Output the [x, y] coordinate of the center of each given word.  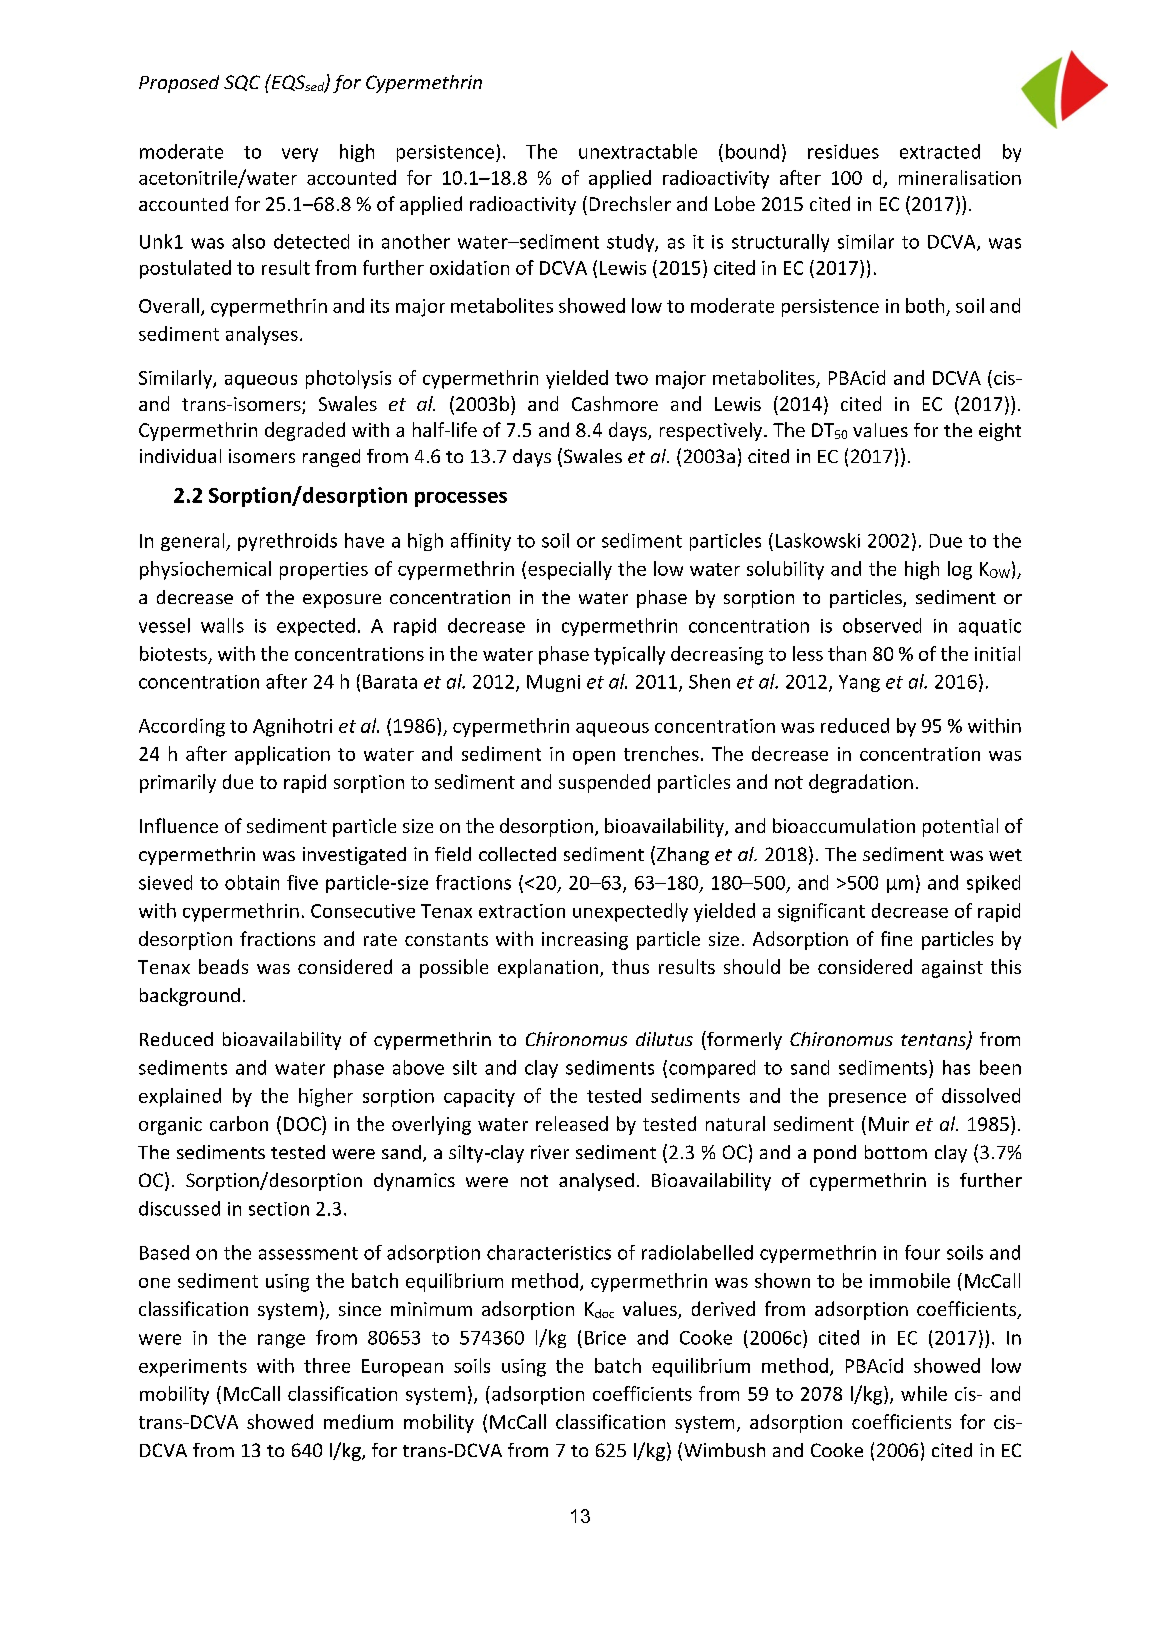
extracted [940, 151]
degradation [861, 783]
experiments [193, 1368]
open [594, 758]
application [282, 755]
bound [752, 151]
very [300, 155]
